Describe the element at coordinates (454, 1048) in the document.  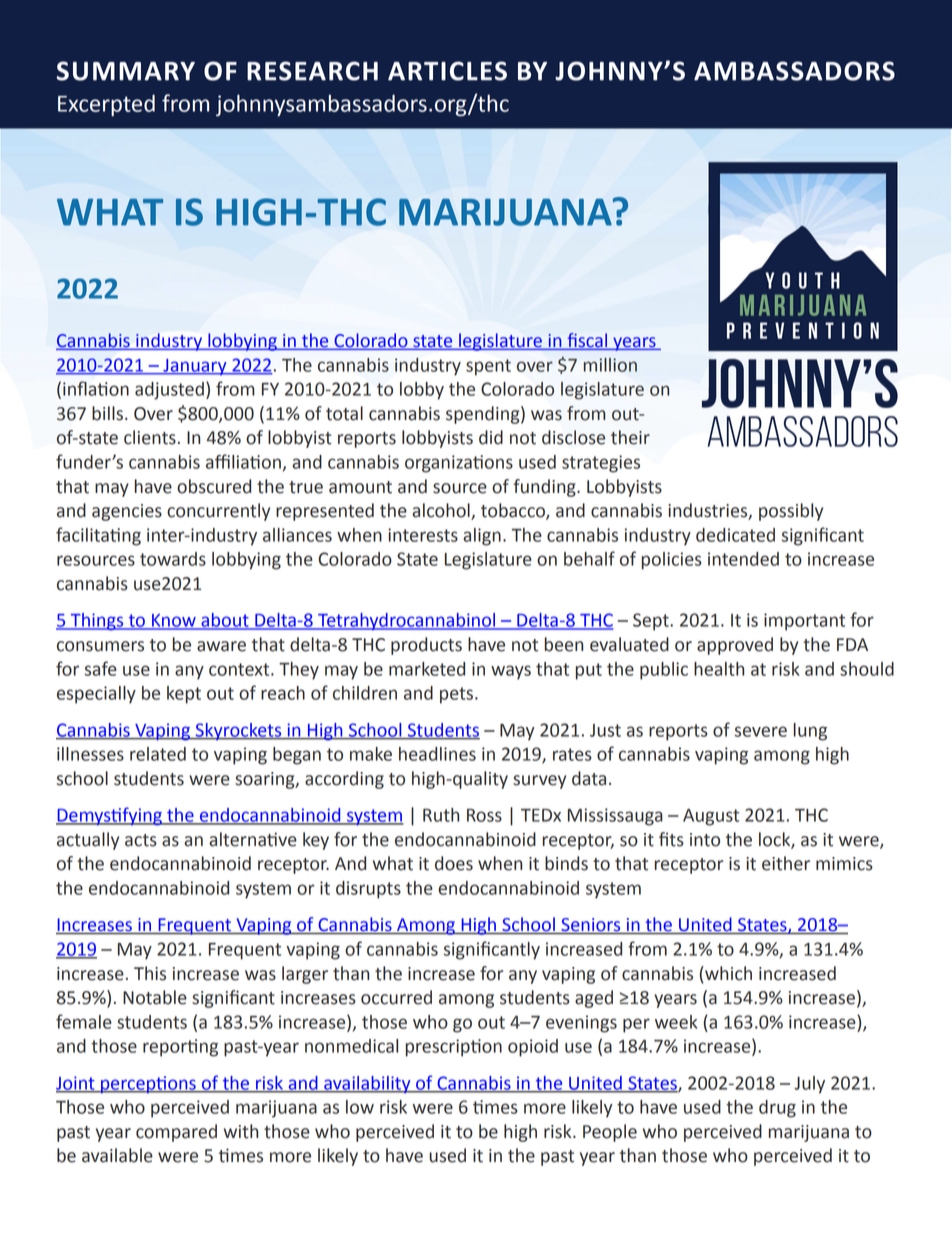
I see `prescription` at that location.
